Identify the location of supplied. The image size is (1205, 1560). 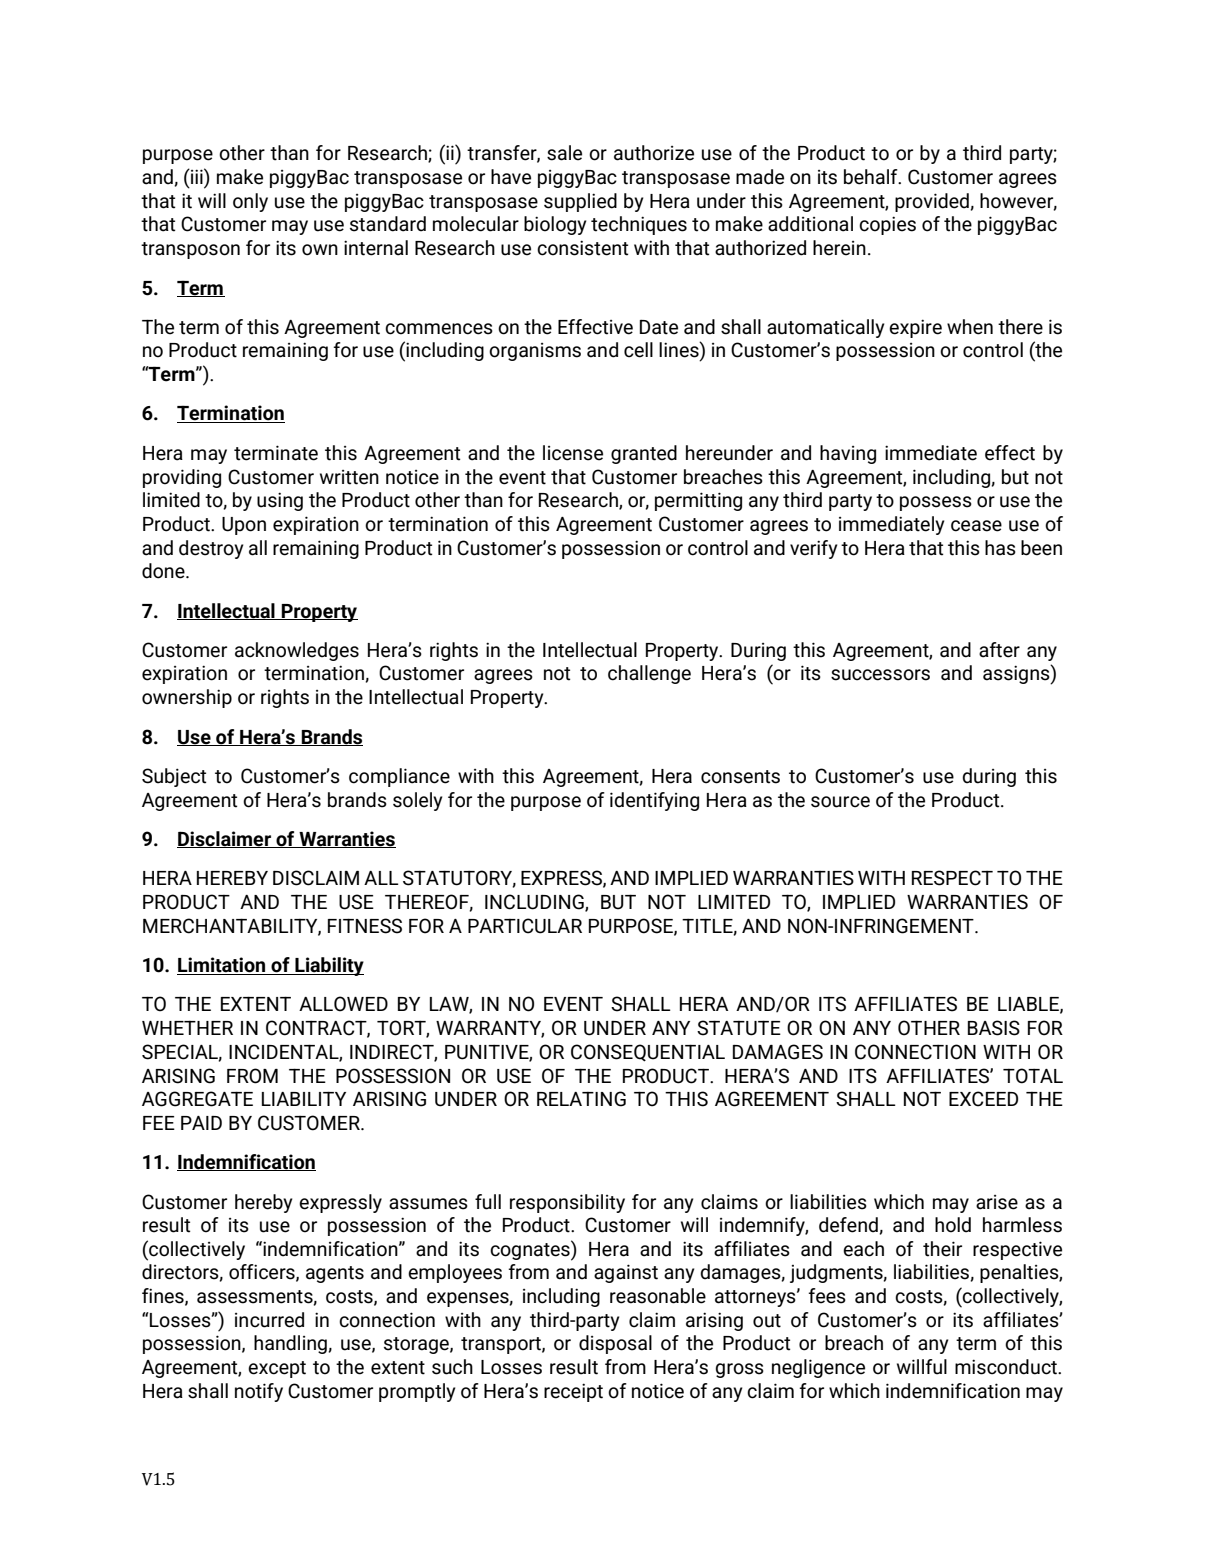
(580, 202).
